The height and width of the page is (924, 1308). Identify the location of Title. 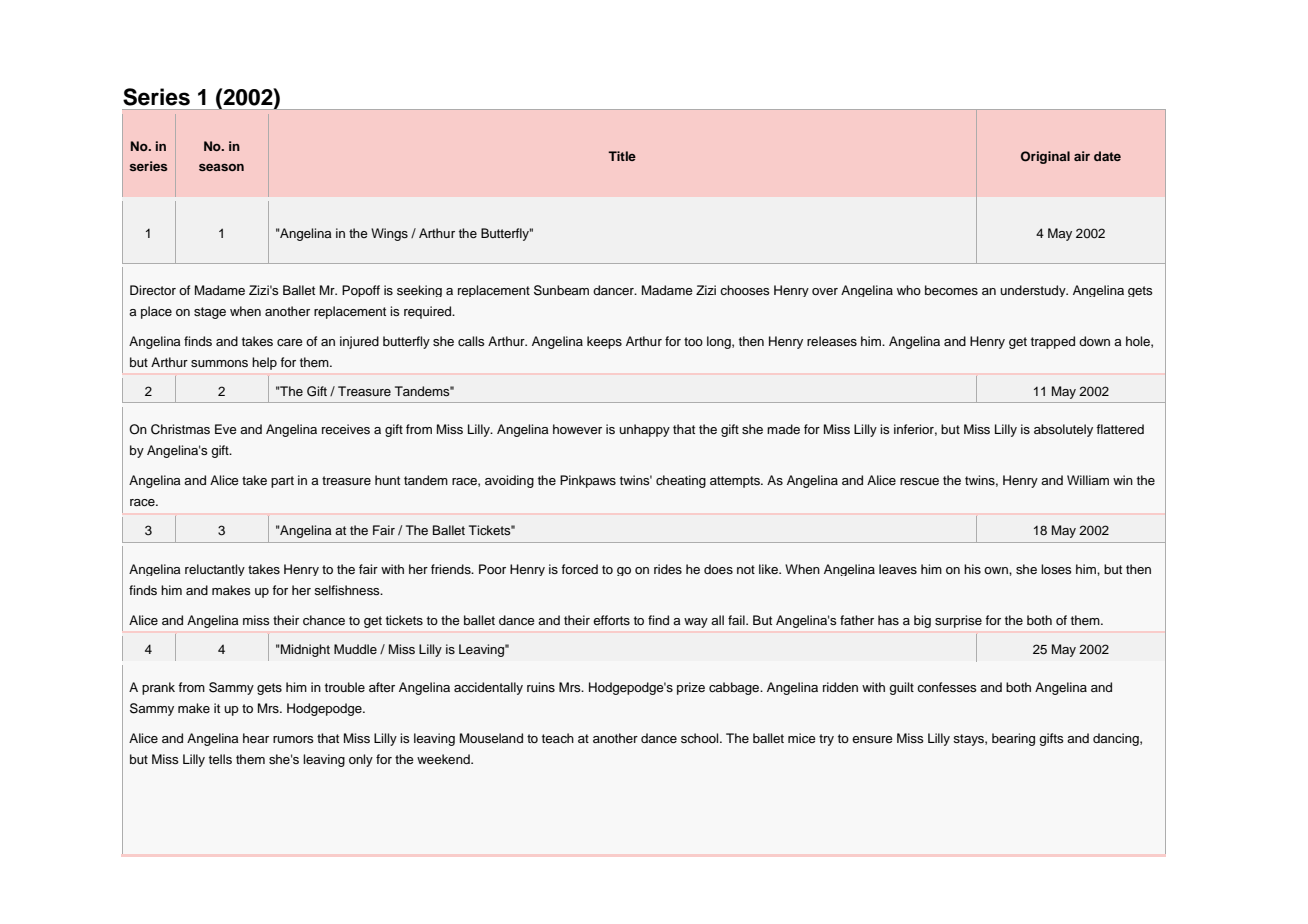
(622, 156).
